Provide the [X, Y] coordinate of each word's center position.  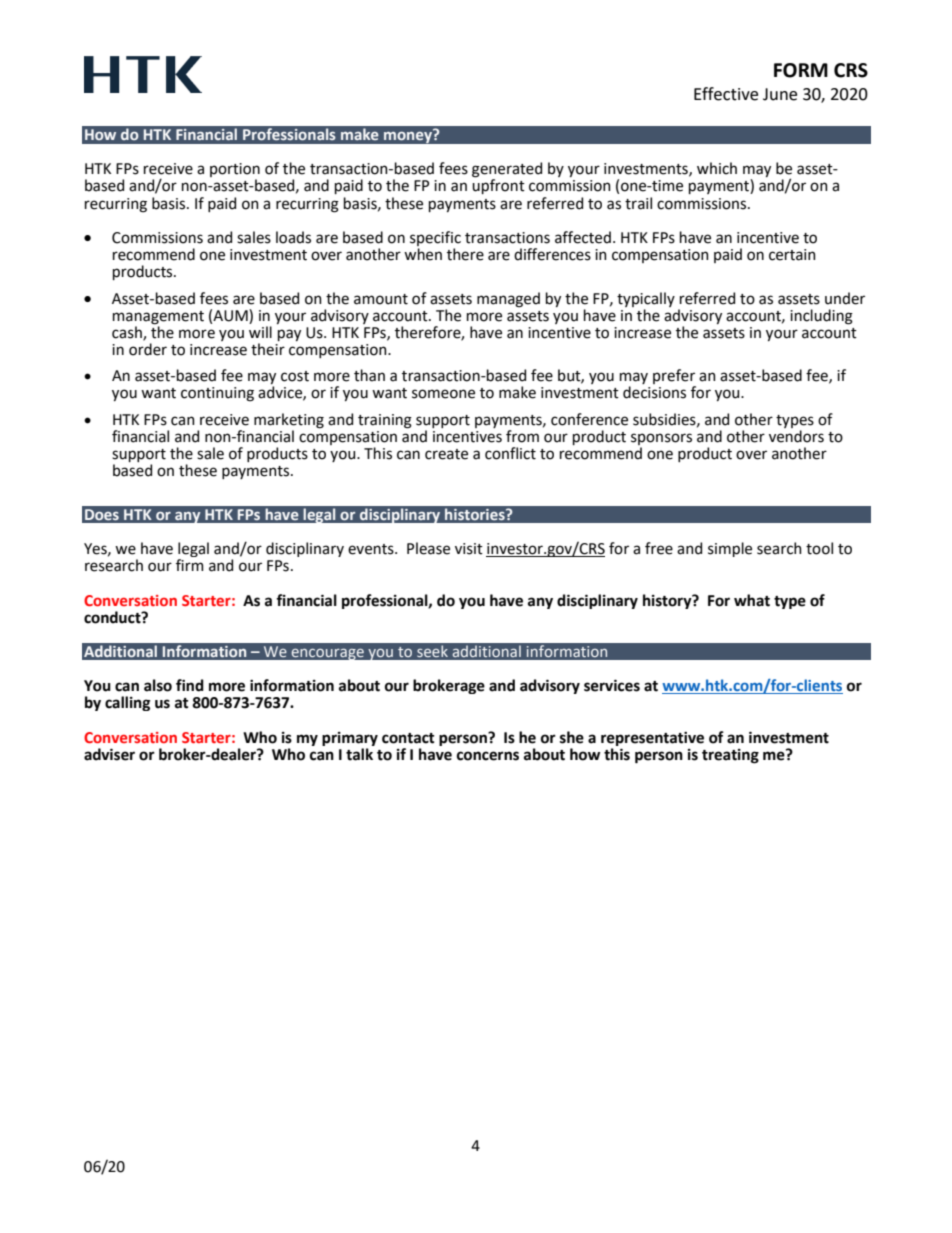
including [821, 317]
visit [469, 549]
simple [730, 549]
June [780, 94]
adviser [109, 754]
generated [507, 171]
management [158, 318]
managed [508, 300]
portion [235, 171]
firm [190, 565]
